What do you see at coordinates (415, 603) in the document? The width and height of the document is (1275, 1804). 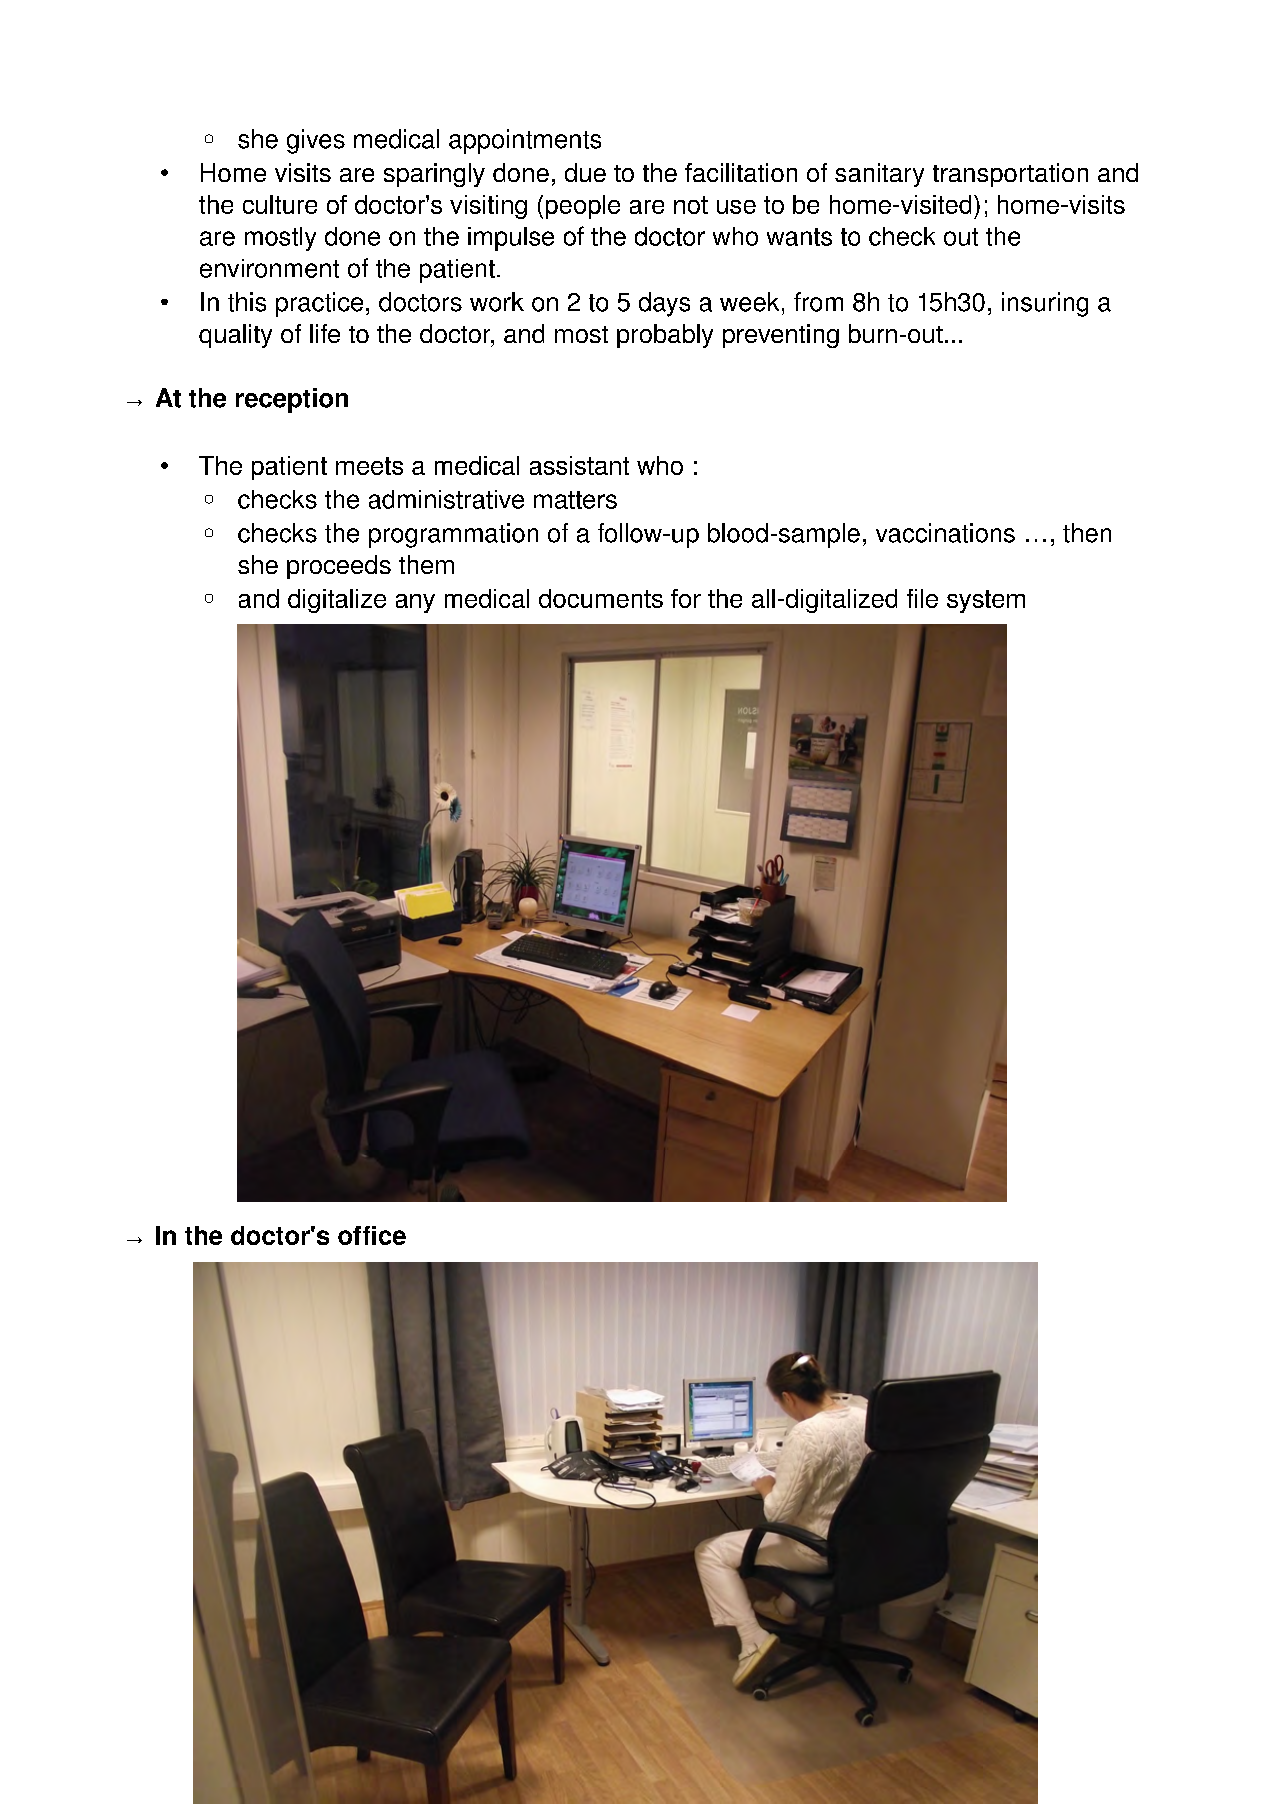 I see `any` at bounding box center [415, 603].
